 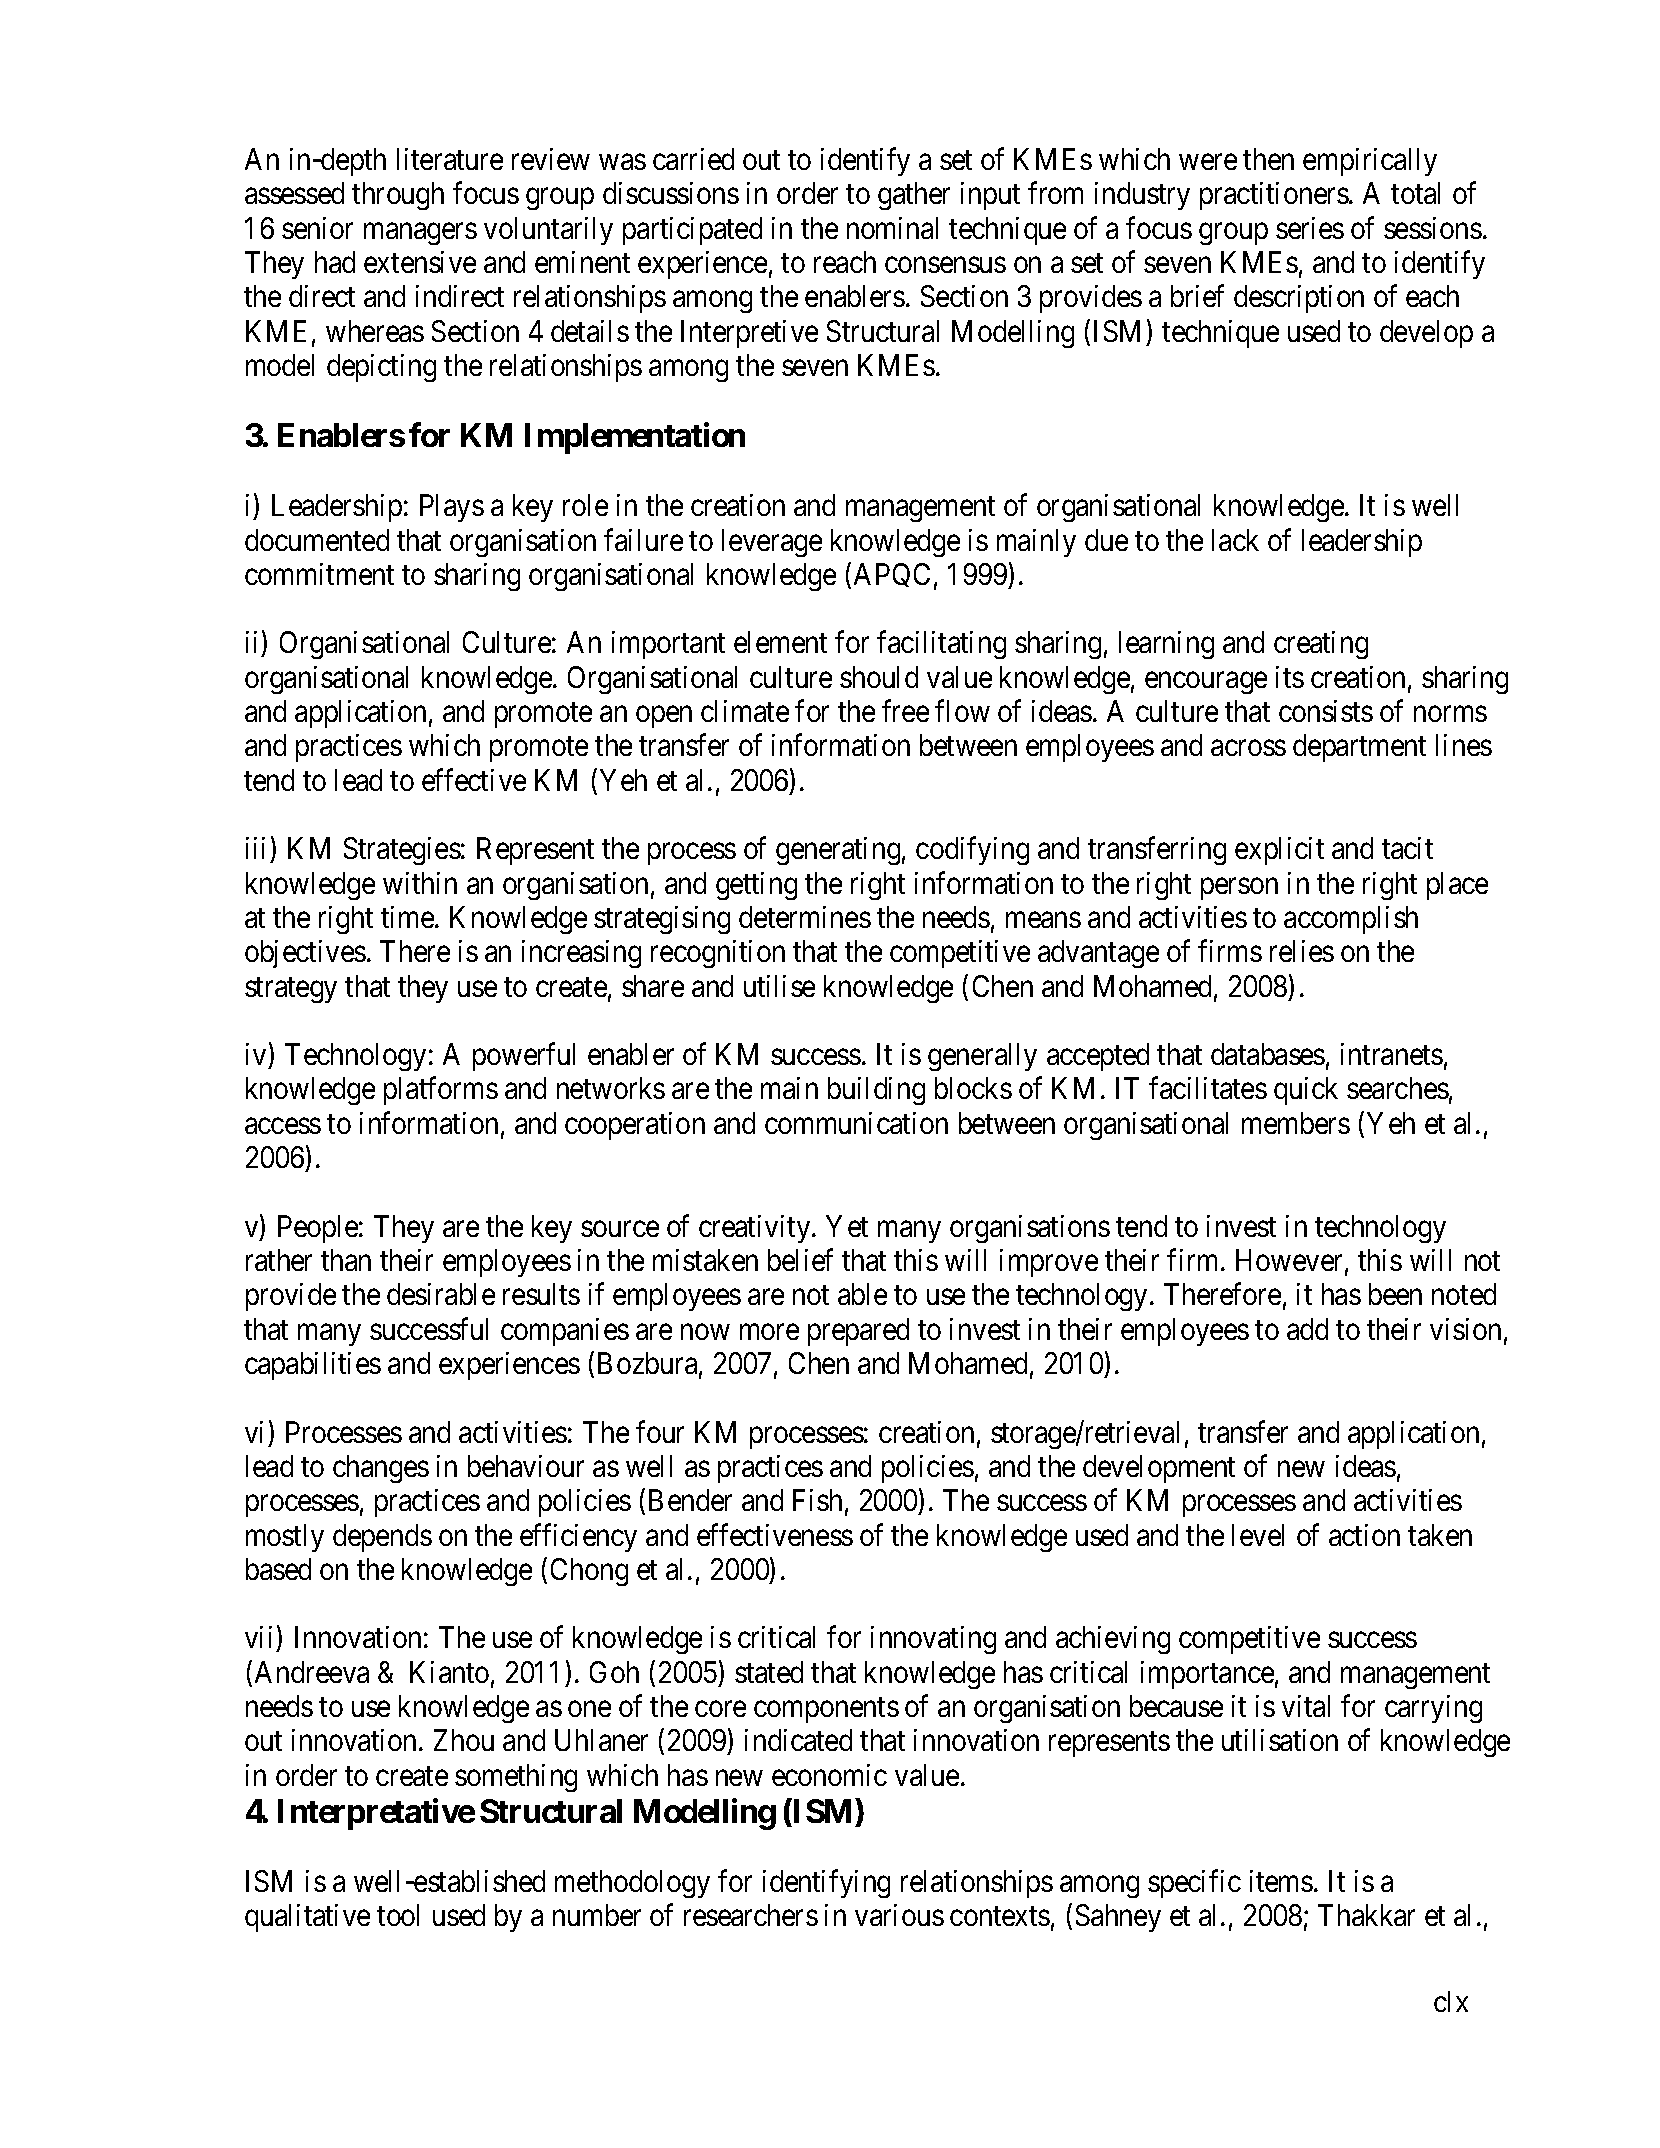 What do you see at coordinates (879, 677) in the page?
I see `should` at bounding box center [879, 677].
